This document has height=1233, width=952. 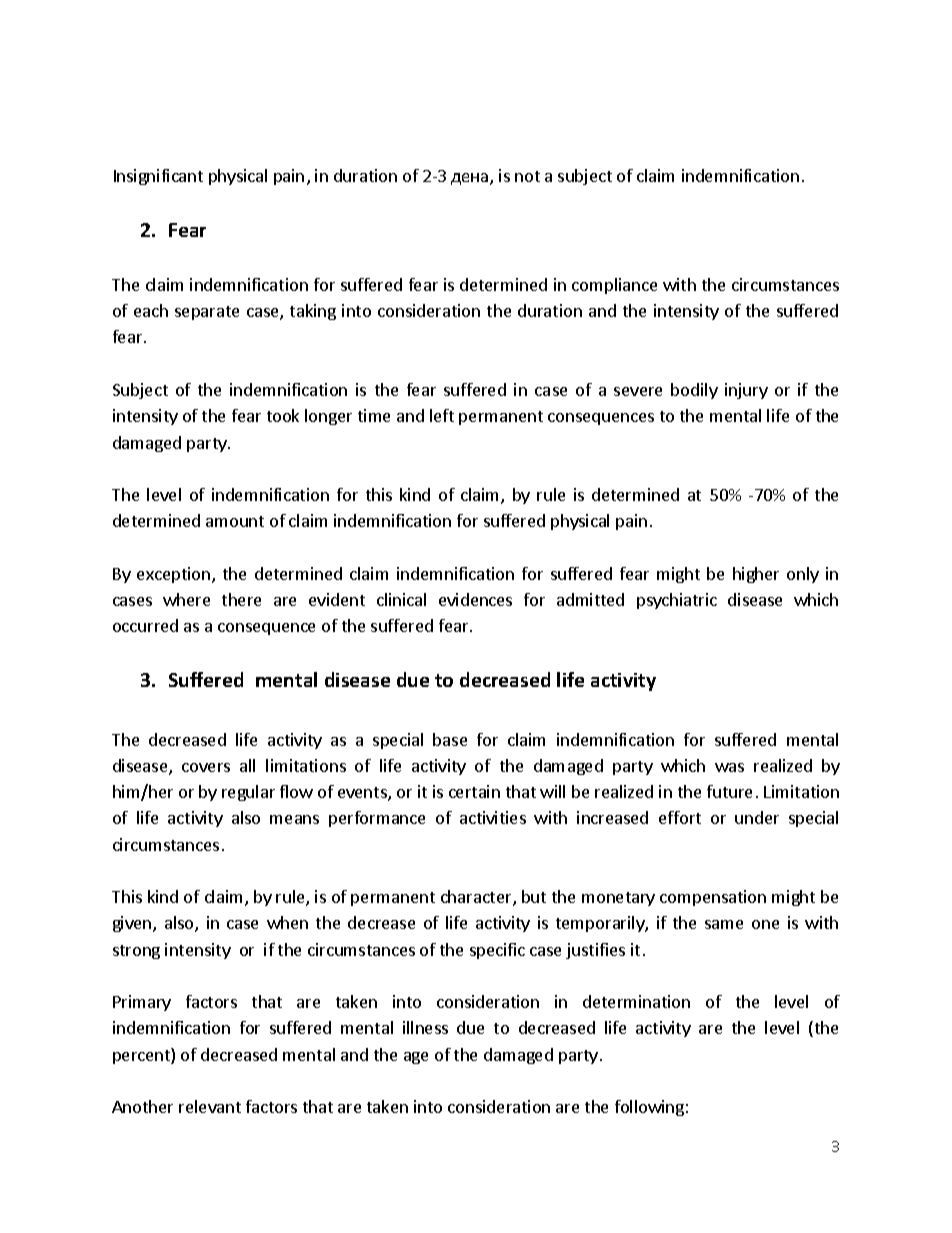 What do you see at coordinates (442, 415) in the document?
I see `left` at bounding box center [442, 415].
